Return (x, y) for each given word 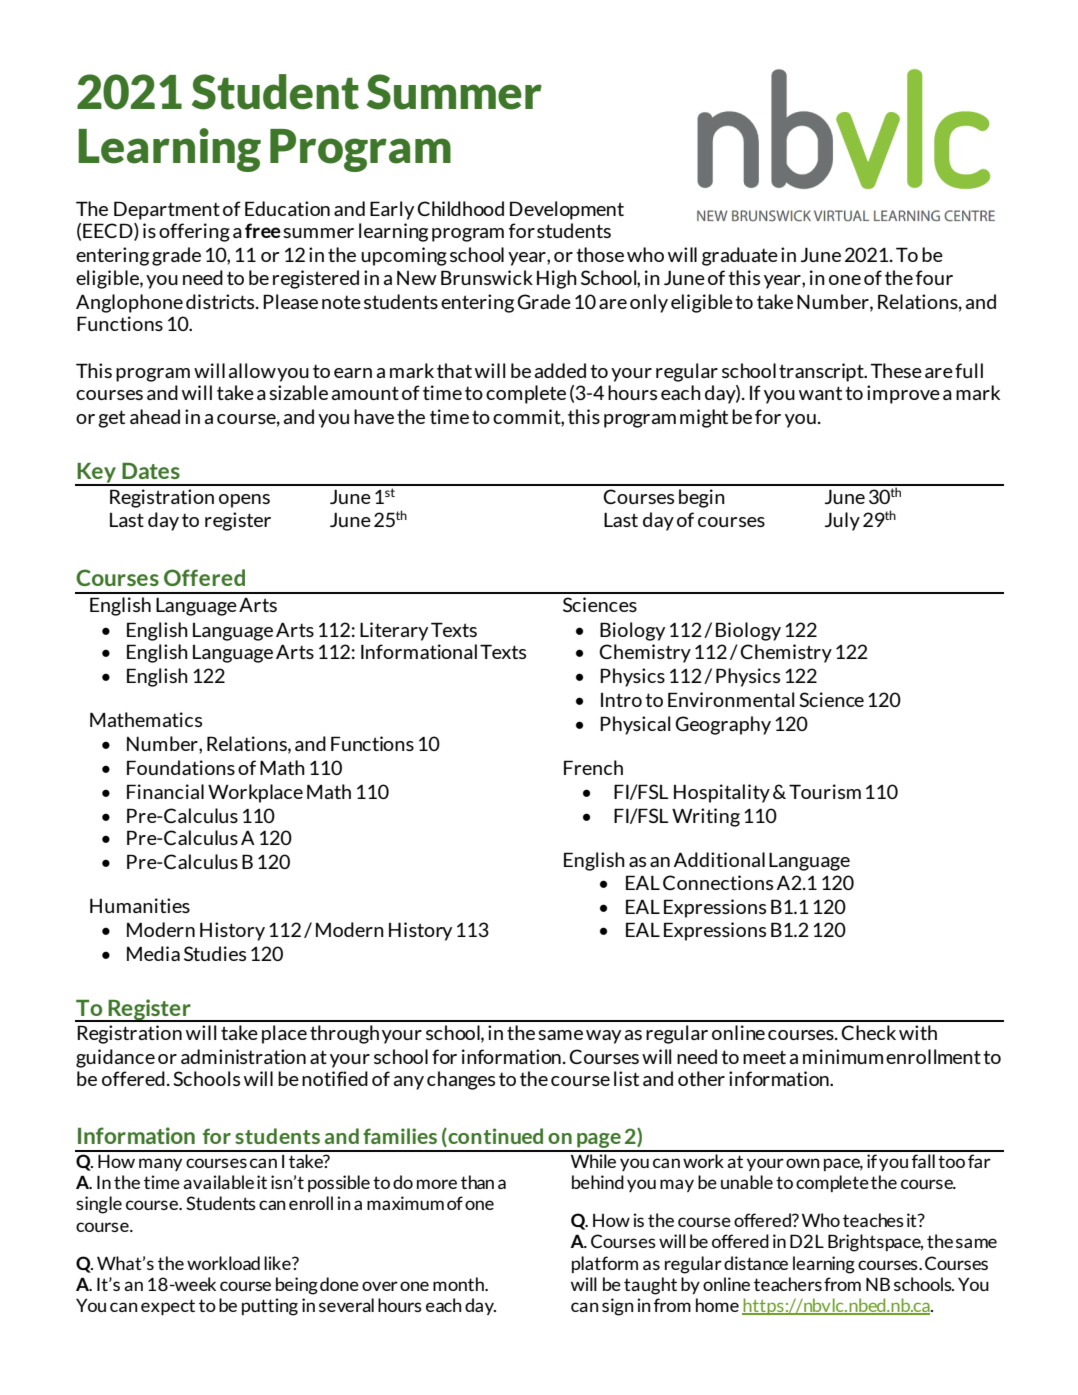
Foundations (181, 767)
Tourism (825, 791)
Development (567, 210)
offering (194, 232)
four (934, 277)
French (593, 767)
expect (168, 1307)
